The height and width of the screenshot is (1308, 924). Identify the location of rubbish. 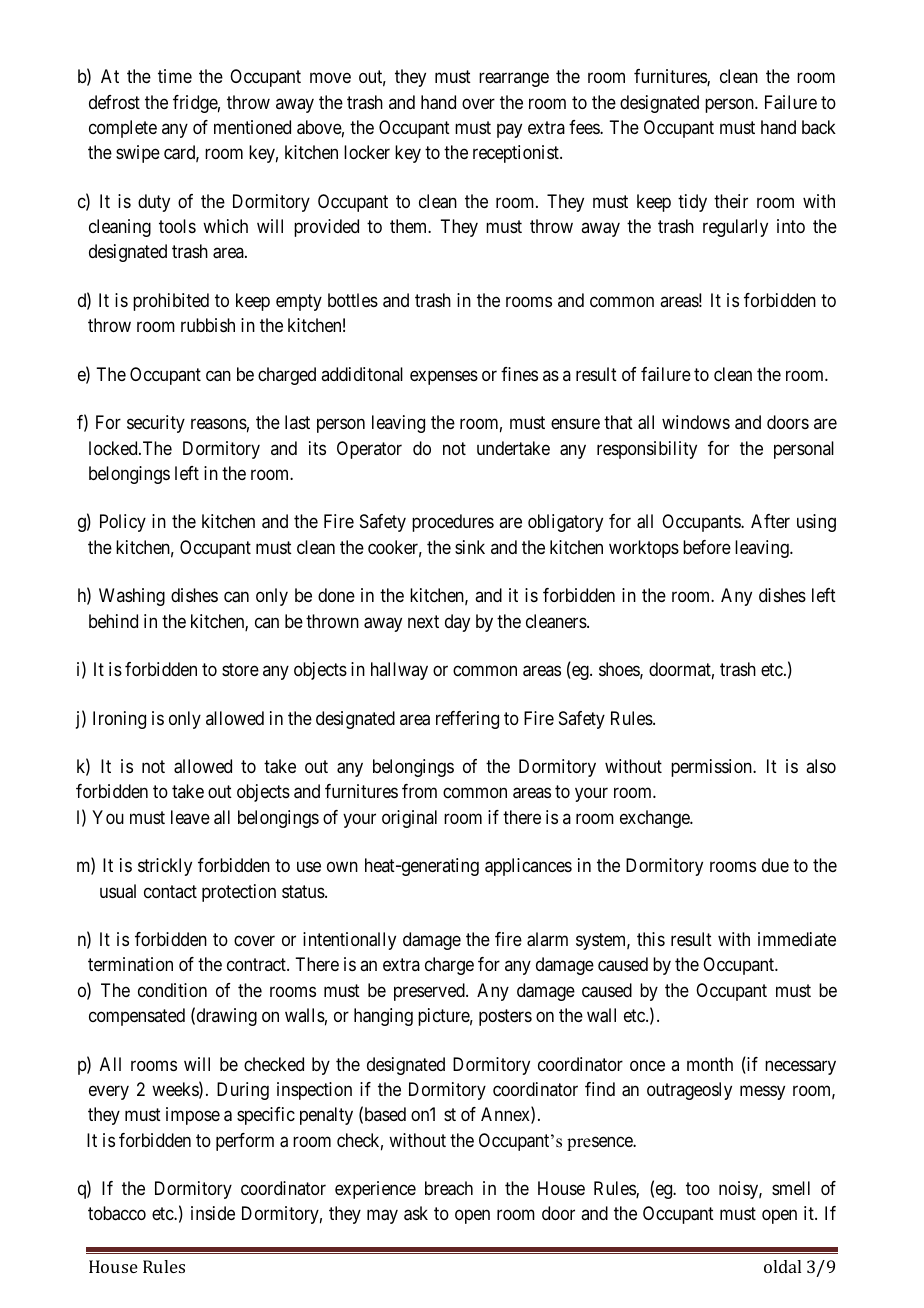
(208, 325).
